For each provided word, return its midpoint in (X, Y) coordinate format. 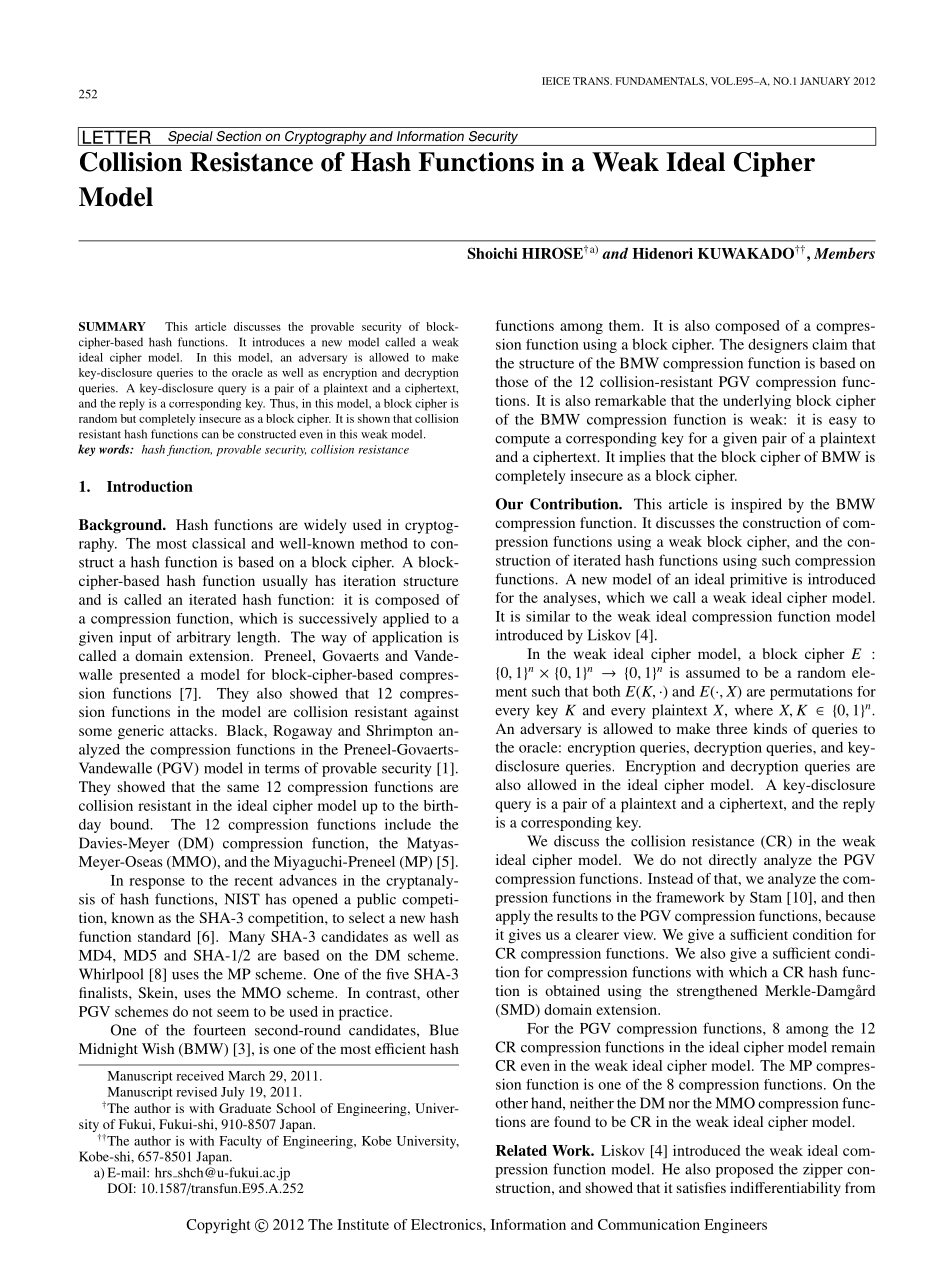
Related (521, 1150)
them (626, 325)
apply (513, 917)
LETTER (117, 138)
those (512, 381)
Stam (766, 897)
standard (164, 936)
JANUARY (825, 81)
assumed (713, 672)
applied (406, 620)
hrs (164, 1172)
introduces (278, 342)
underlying (757, 402)
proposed (745, 1170)
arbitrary (204, 638)
